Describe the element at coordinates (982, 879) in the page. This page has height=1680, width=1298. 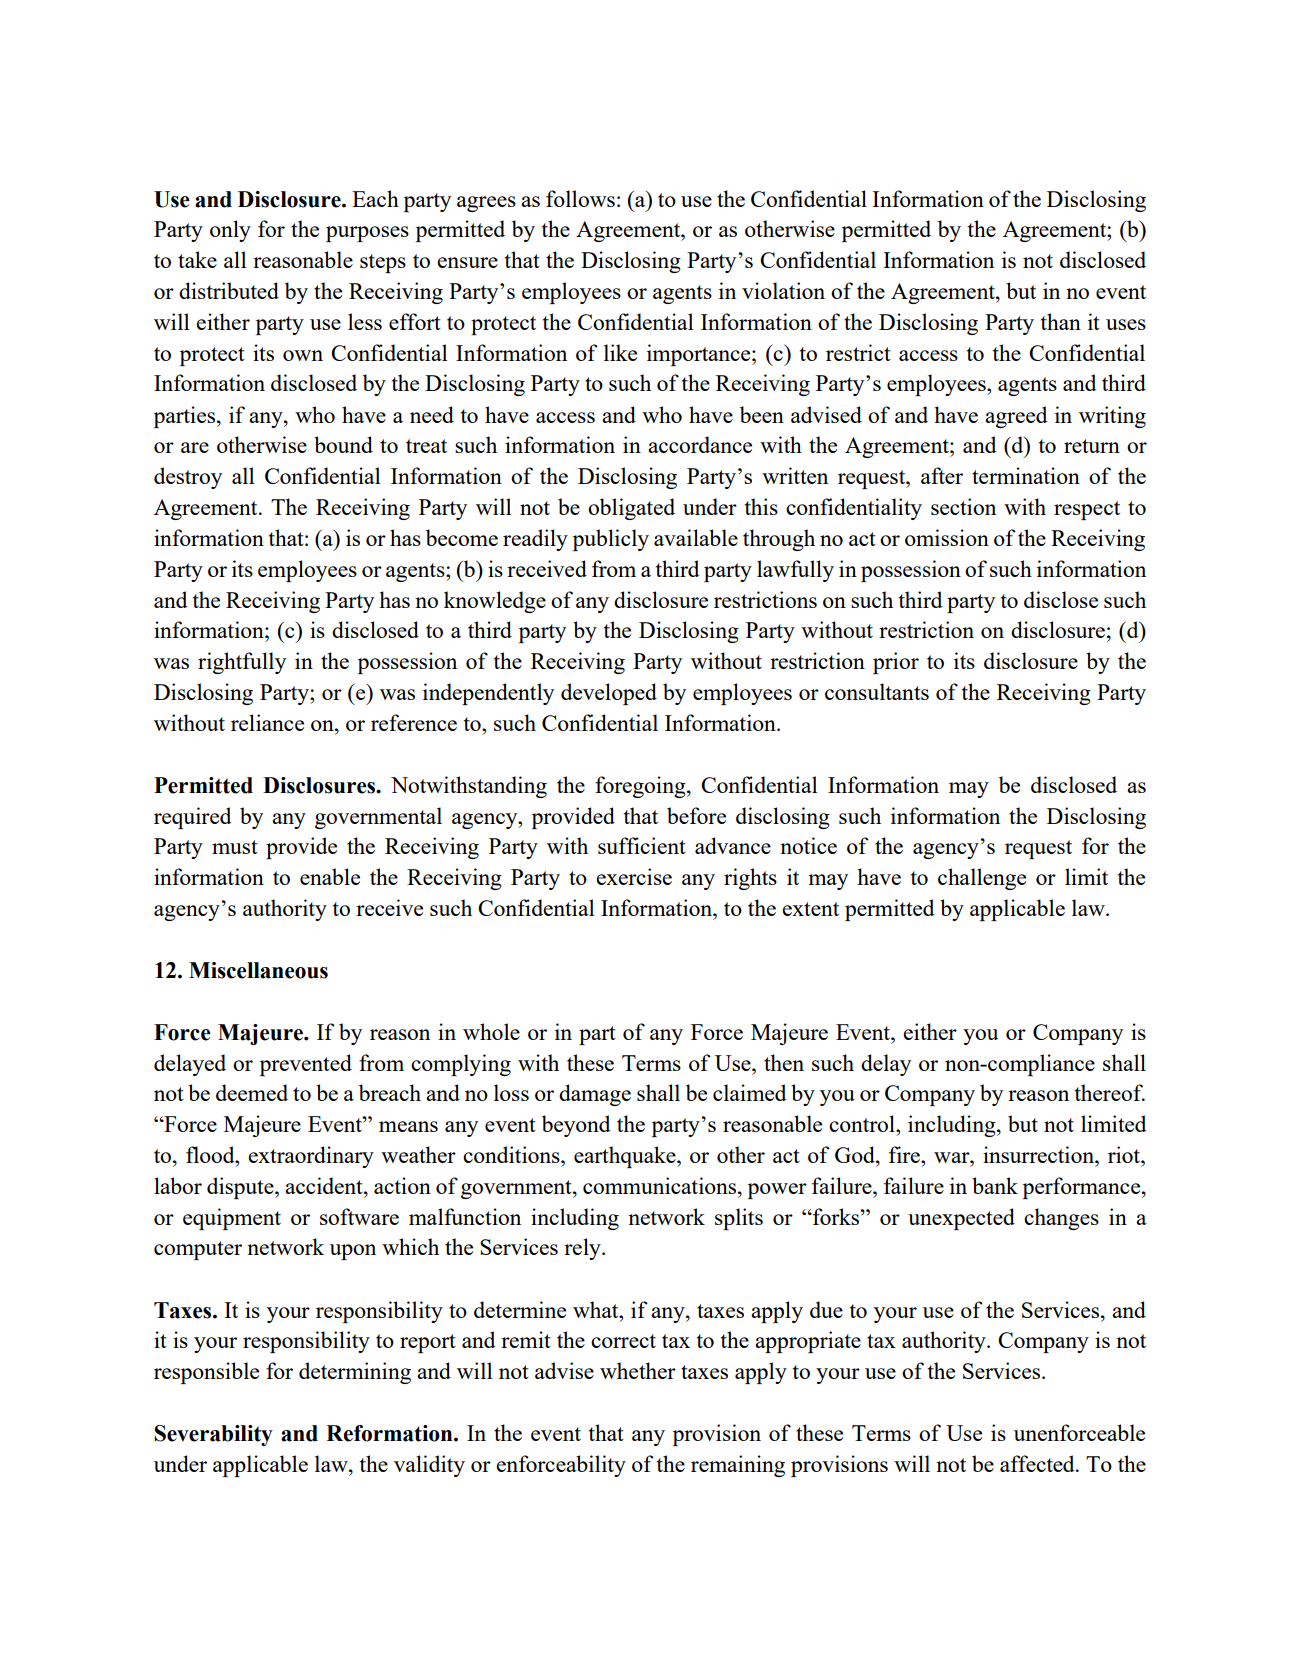
I see `challenge` at that location.
